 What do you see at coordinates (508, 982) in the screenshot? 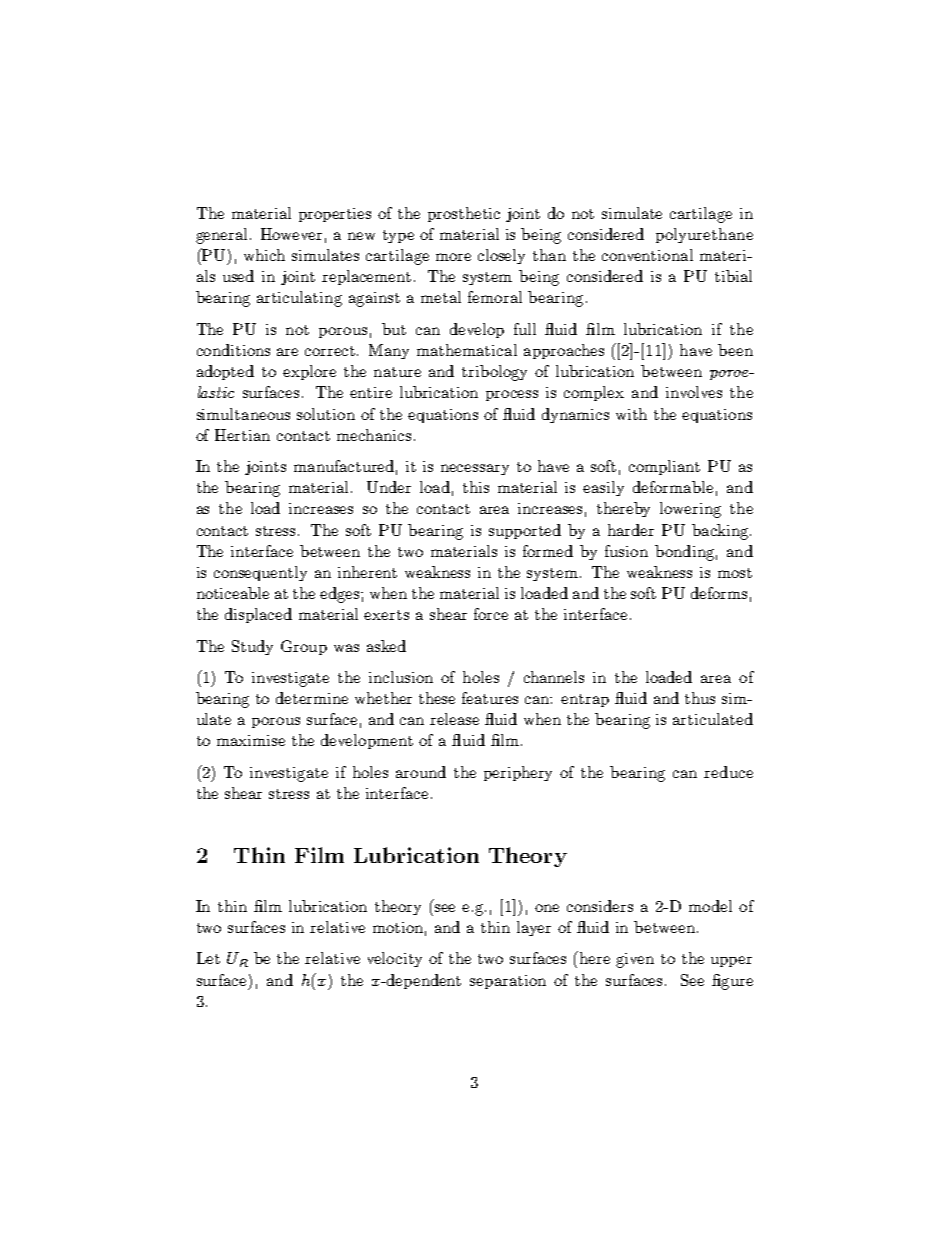
I see `separation` at bounding box center [508, 982].
